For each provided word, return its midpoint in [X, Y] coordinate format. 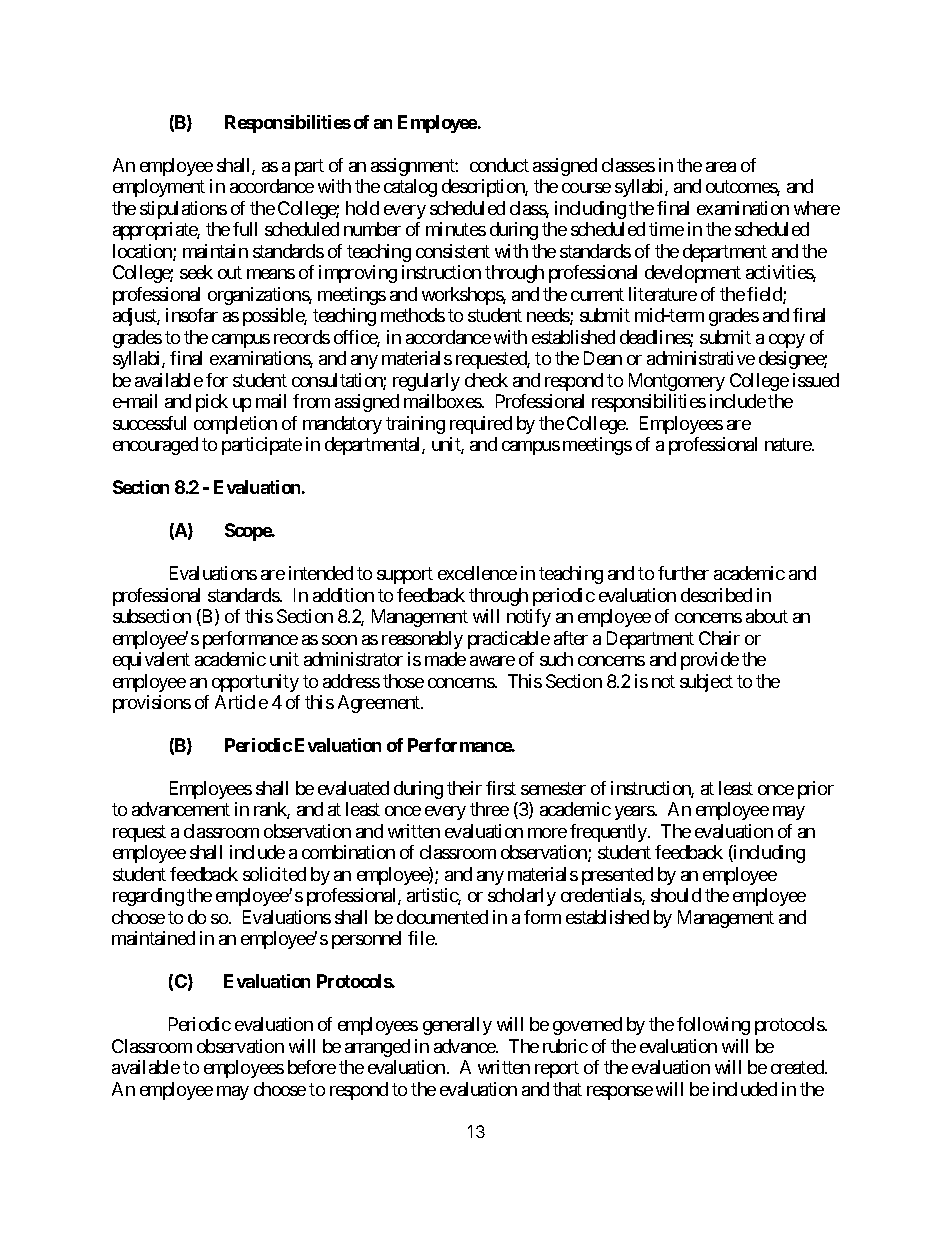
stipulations [183, 210]
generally [457, 1026]
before [312, 1067]
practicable [509, 640]
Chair [719, 638]
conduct [499, 165]
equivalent [151, 661]
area [721, 167]
